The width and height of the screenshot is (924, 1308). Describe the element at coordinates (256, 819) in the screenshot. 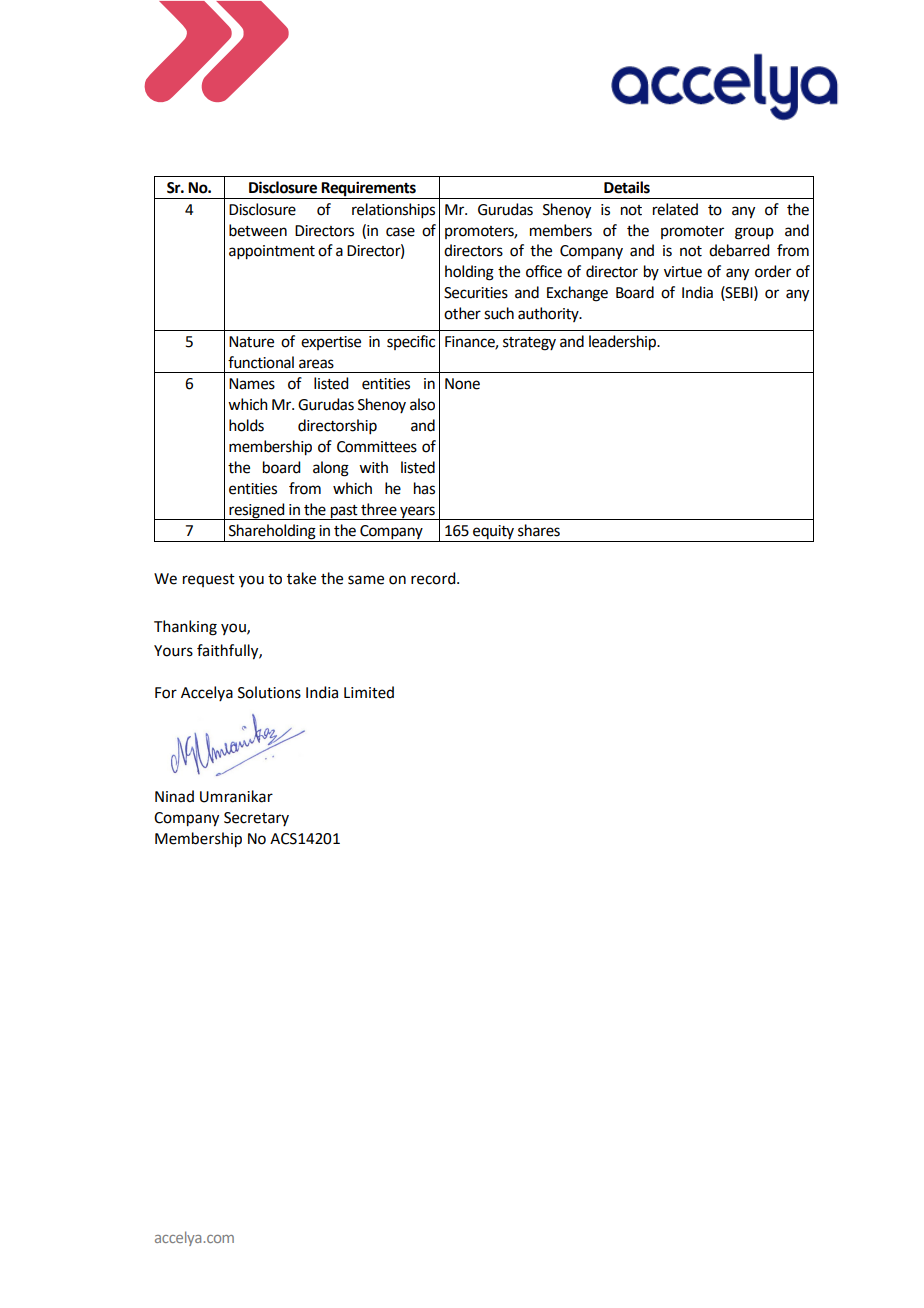

I see `Secretary` at that location.
